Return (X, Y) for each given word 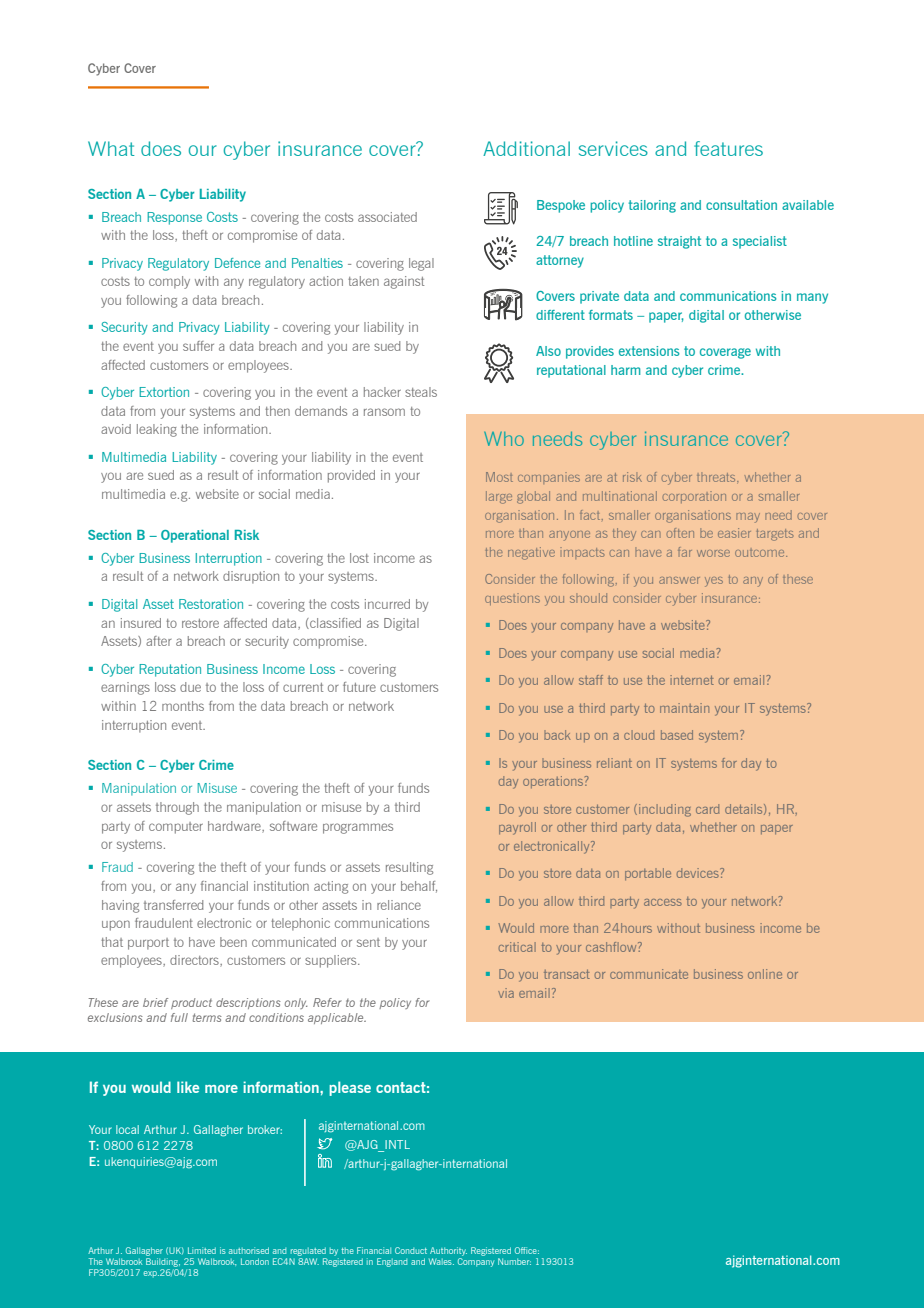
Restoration (211, 604)
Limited (202, 1250)
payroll (517, 828)
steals (421, 392)
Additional (526, 148)
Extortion (164, 392)
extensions (649, 351)
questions (512, 599)
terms (207, 1017)
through (177, 808)
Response (174, 218)
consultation (741, 205)
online (765, 974)
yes (714, 582)
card (707, 809)
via (506, 993)
